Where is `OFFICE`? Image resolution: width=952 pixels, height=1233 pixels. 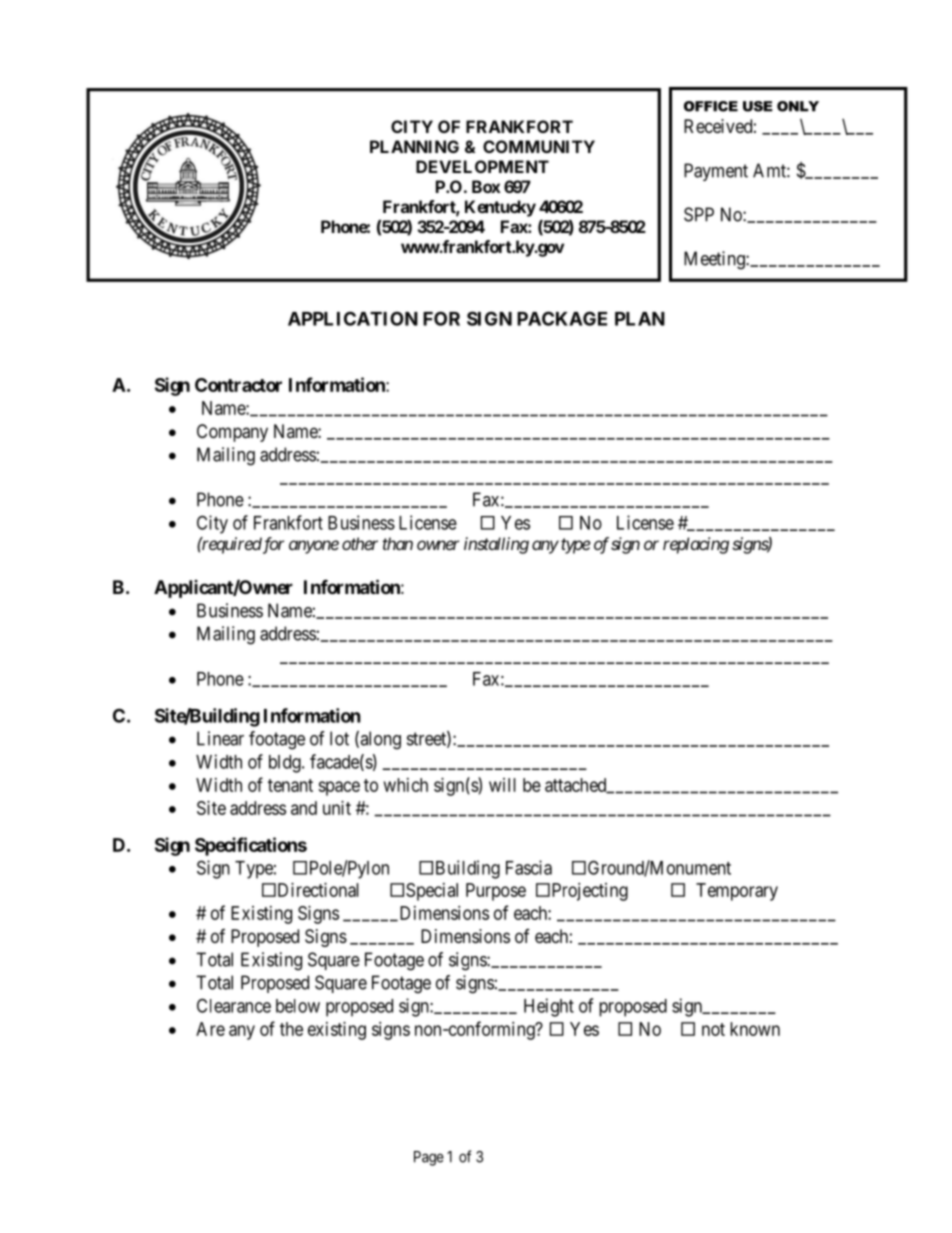
OFFICE is located at coordinates (711, 106).
